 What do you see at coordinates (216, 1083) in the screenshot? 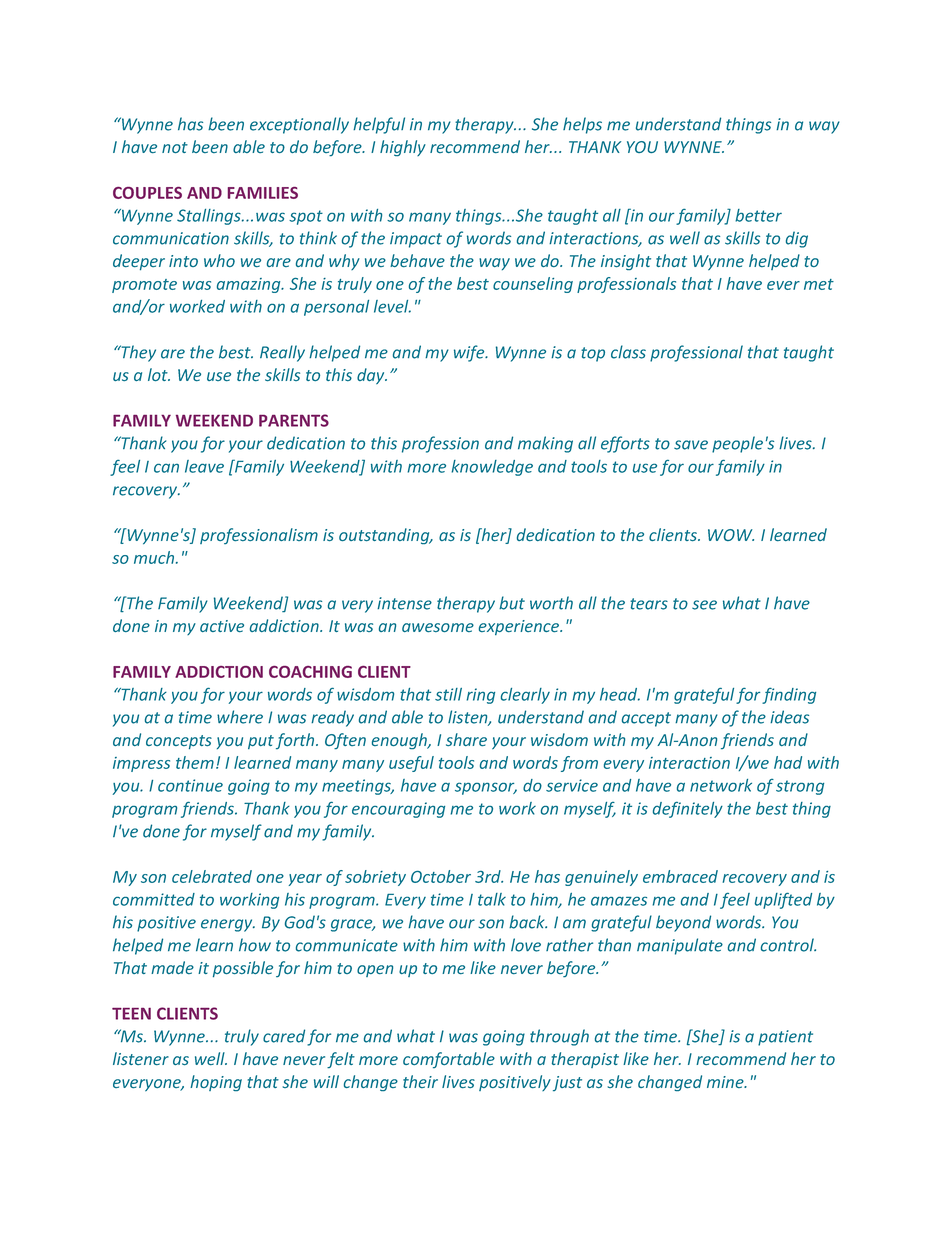
I see `hoping` at bounding box center [216, 1083].
